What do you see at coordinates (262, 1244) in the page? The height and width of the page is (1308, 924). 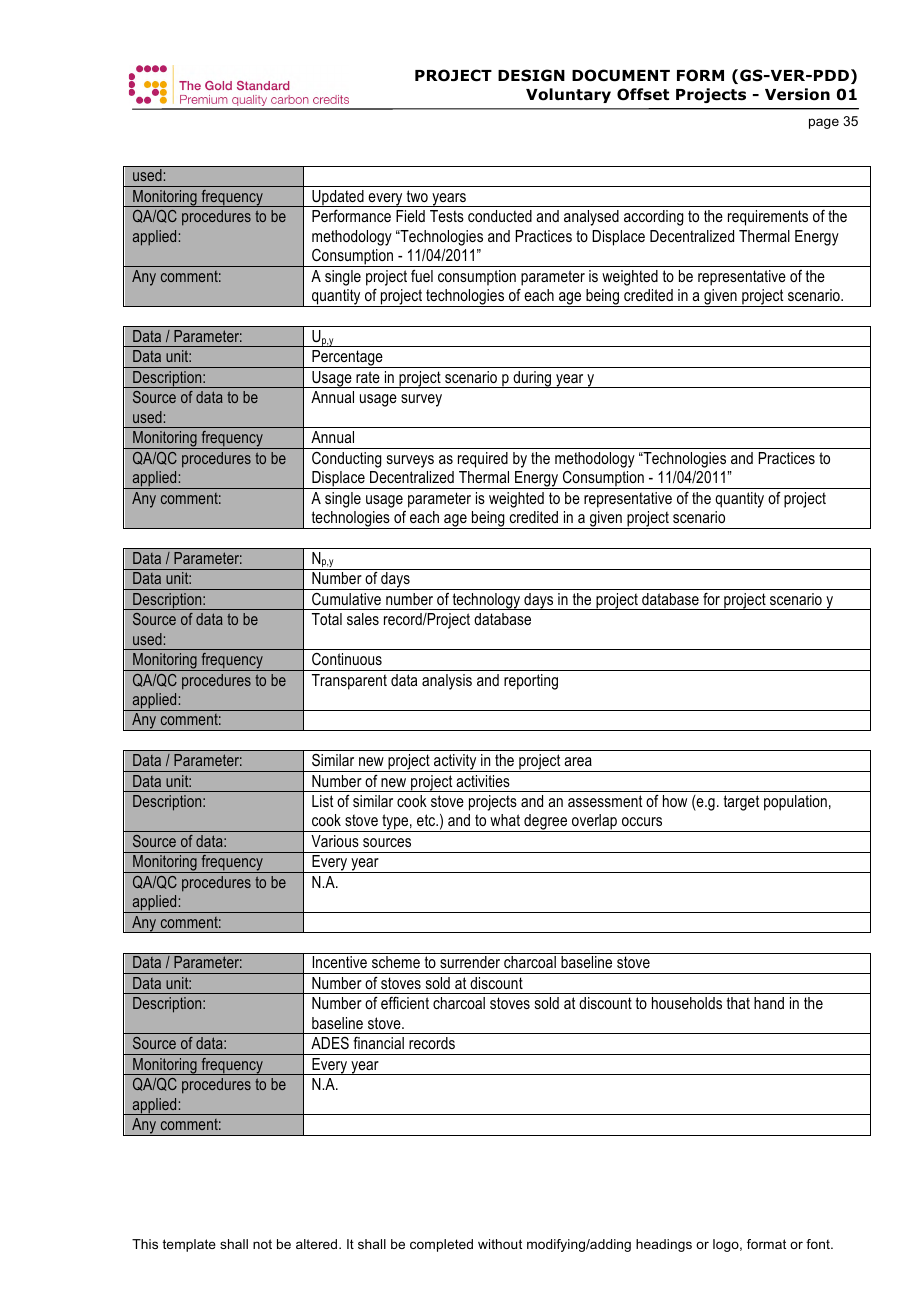 I see `not` at bounding box center [262, 1244].
